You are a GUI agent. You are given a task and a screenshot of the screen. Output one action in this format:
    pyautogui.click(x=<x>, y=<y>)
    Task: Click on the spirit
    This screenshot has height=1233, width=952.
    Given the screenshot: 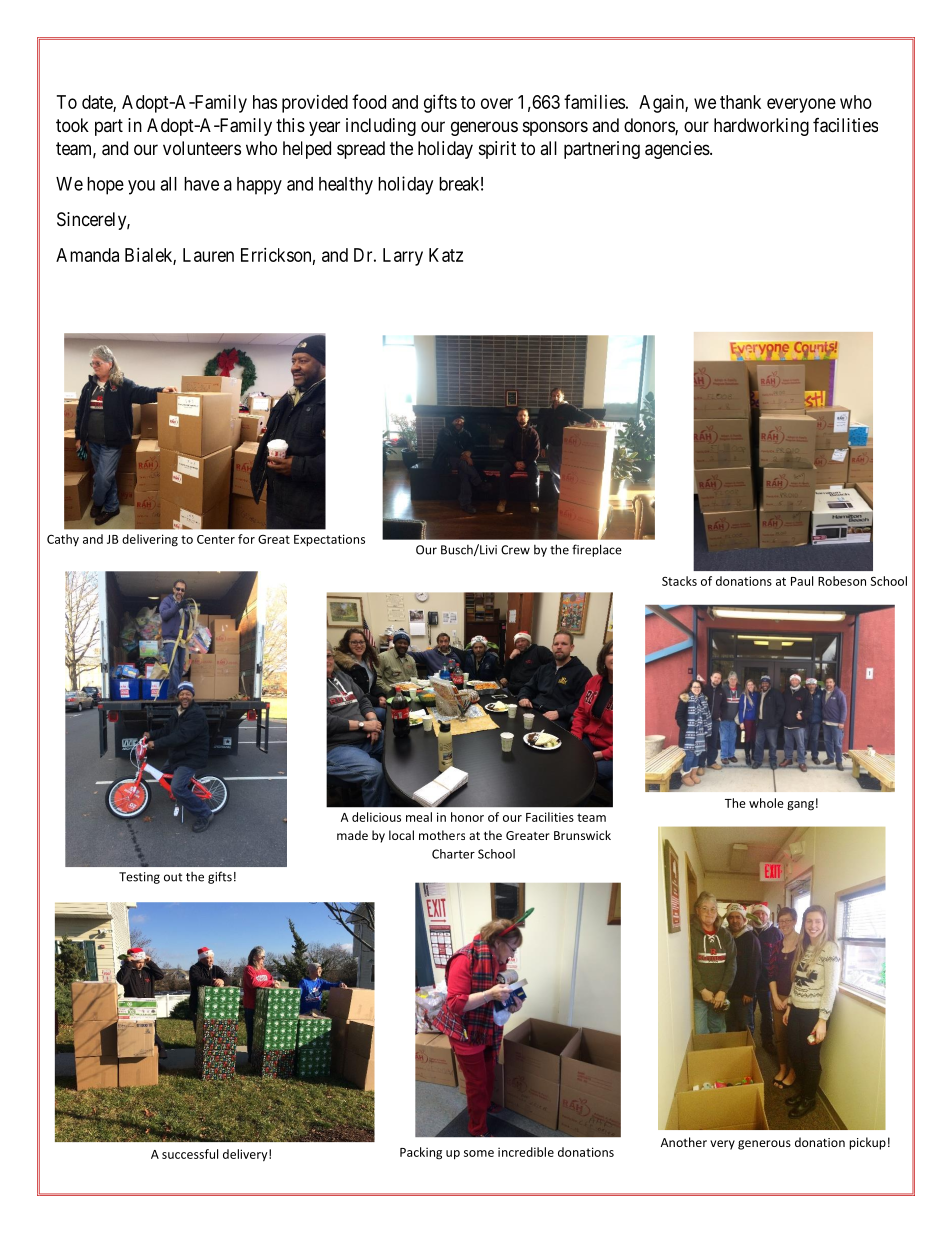 What is the action you would take?
    pyautogui.click(x=497, y=150)
